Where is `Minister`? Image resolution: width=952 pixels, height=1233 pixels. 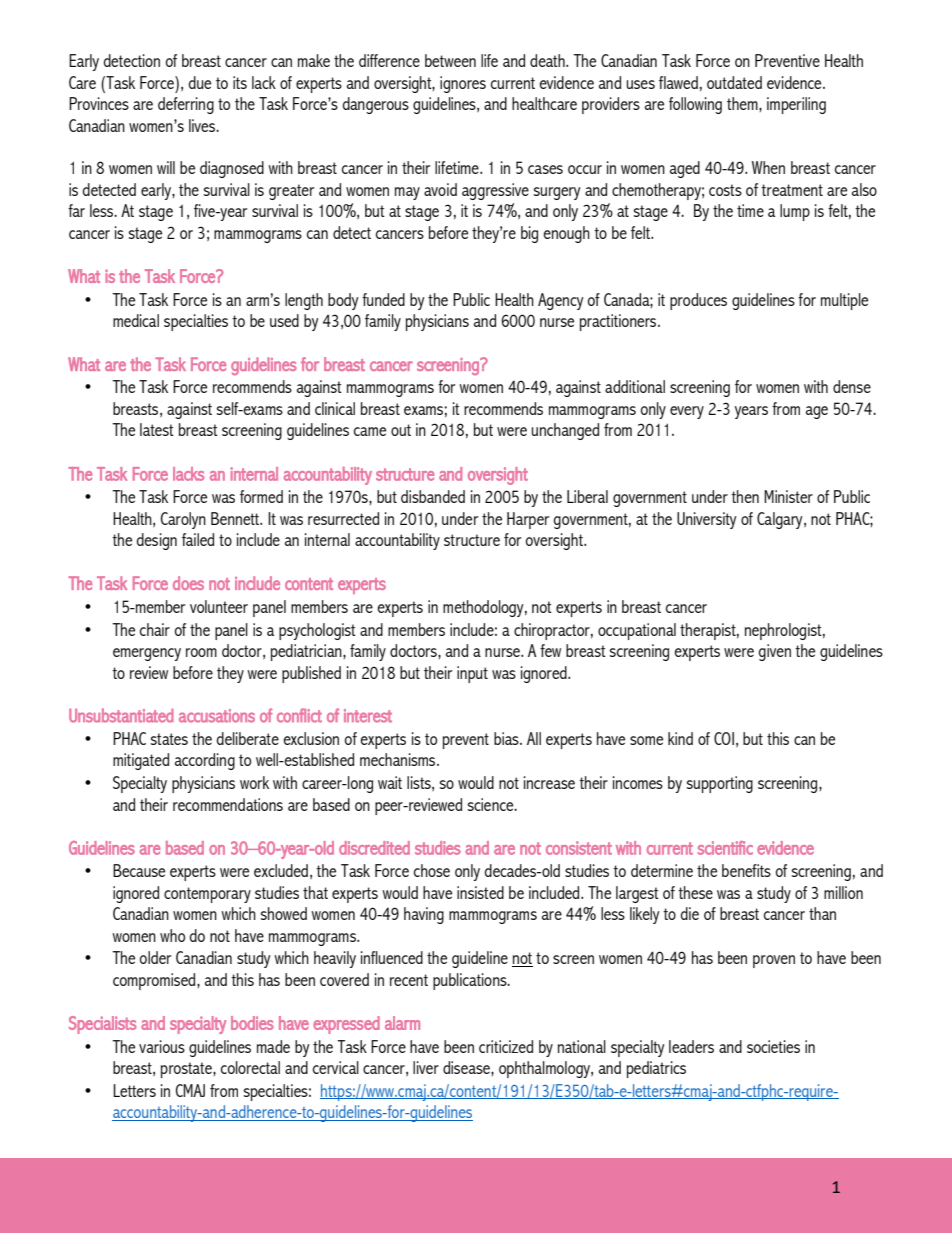
Minister is located at coordinates (788, 496).
